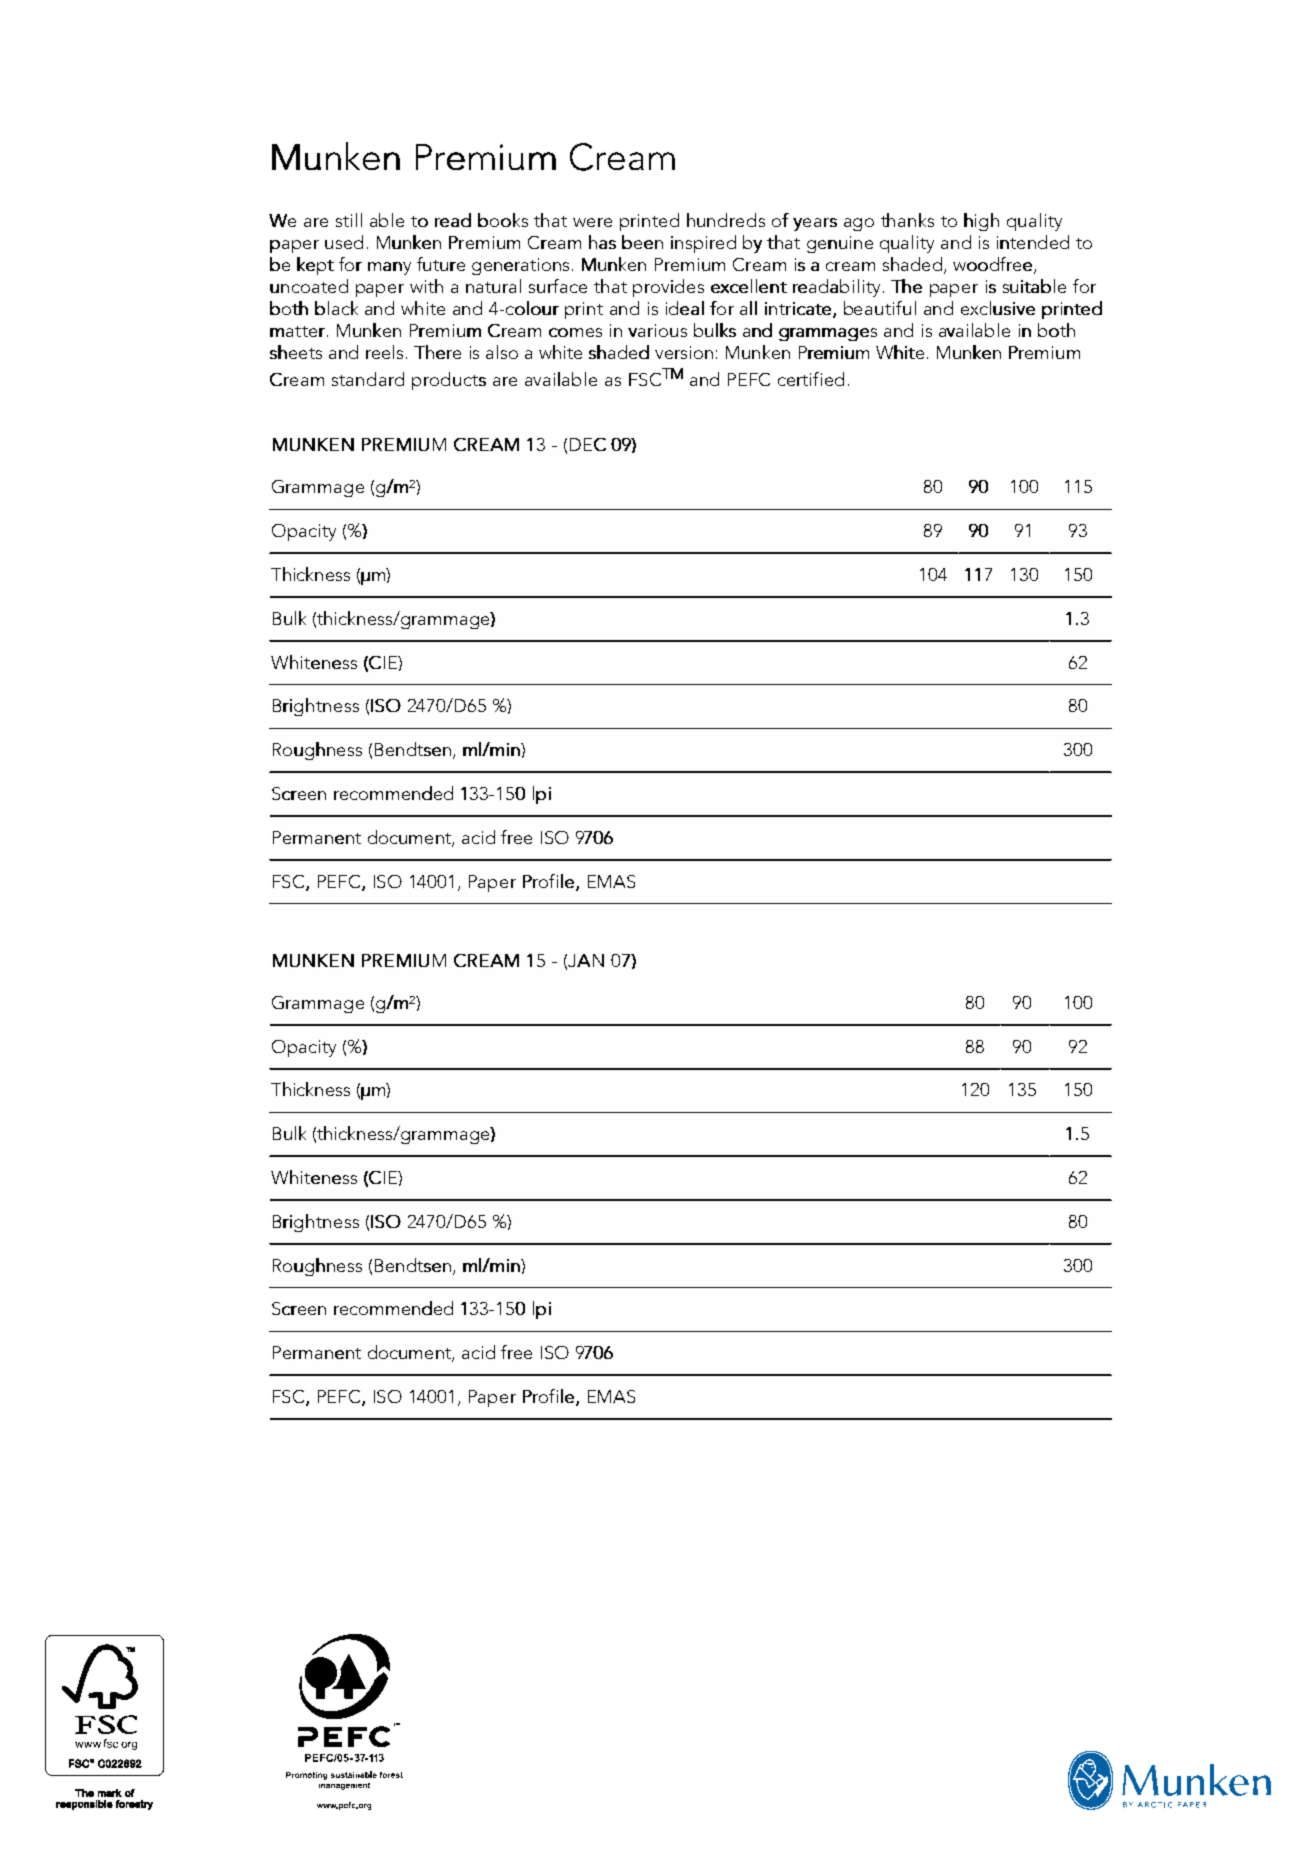 The height and width of the screenshot is (1854, 1310). I want to click on comes, so click(575, 332).
